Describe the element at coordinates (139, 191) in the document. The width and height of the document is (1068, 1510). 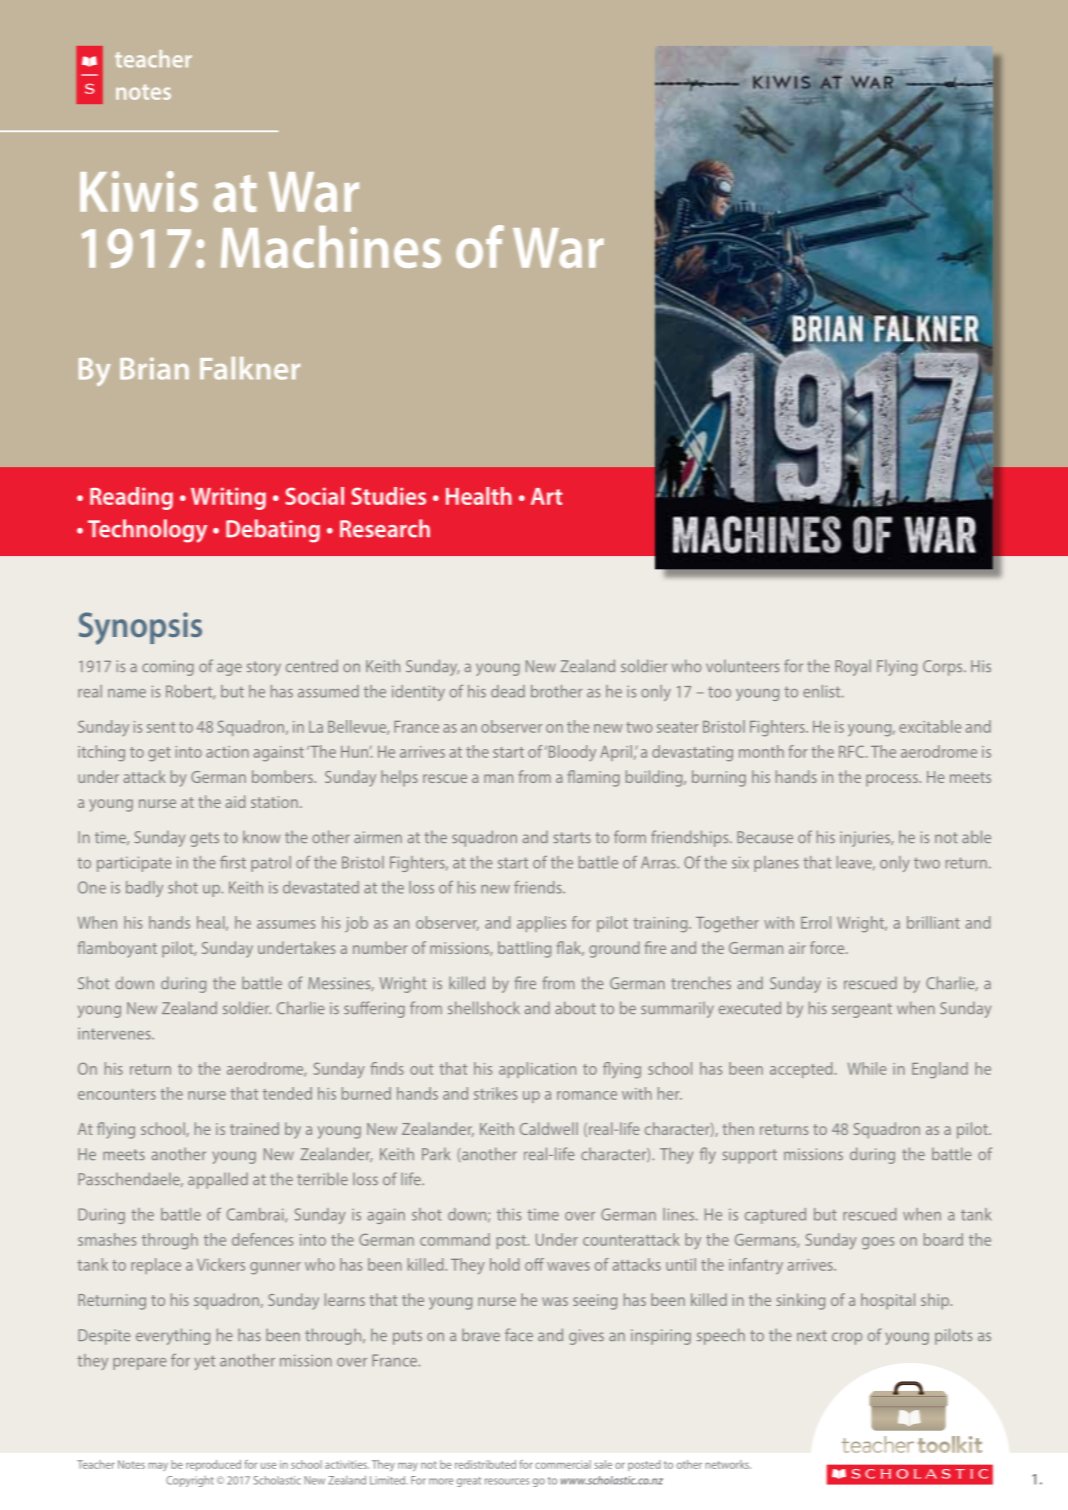
I see `Kiwis` at that location.
